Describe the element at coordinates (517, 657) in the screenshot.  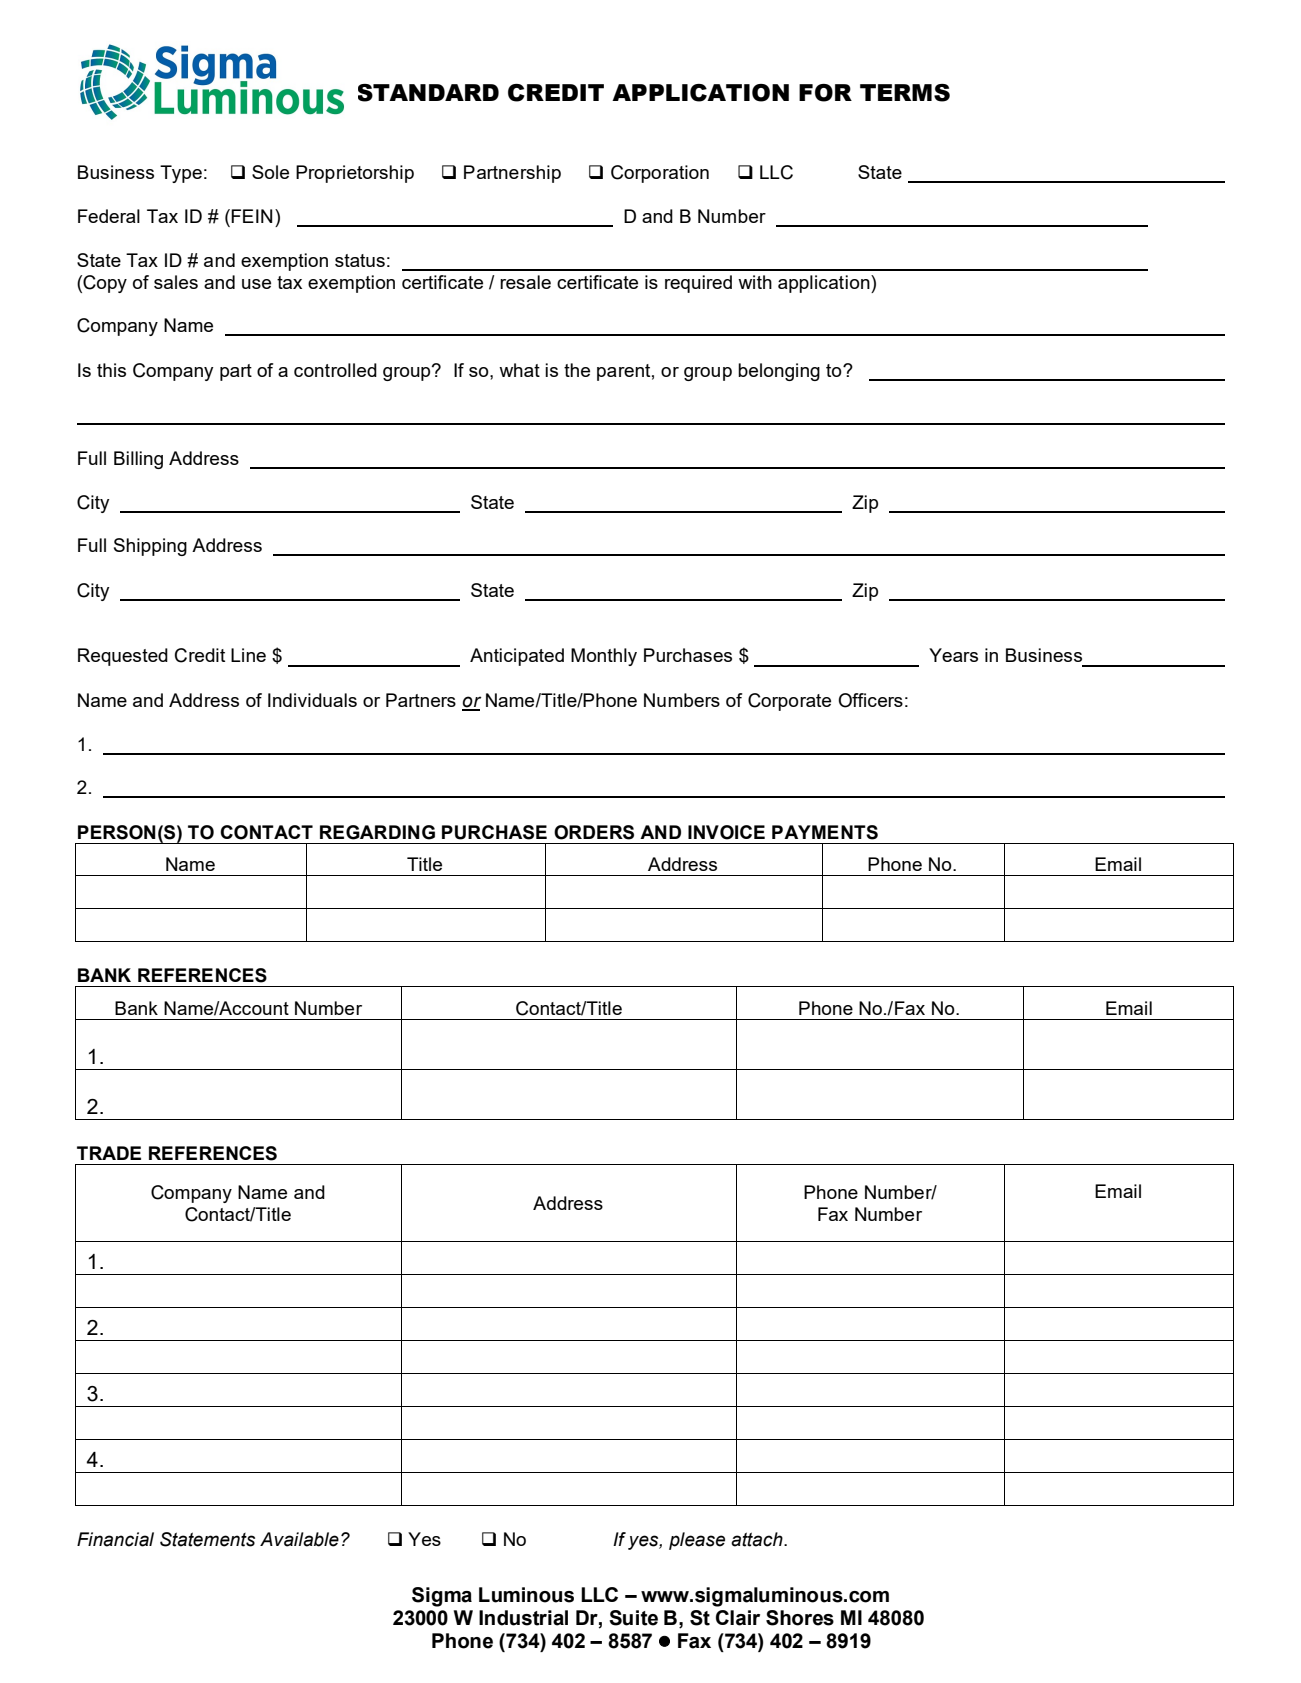
I see `Anticipated` at that location.
